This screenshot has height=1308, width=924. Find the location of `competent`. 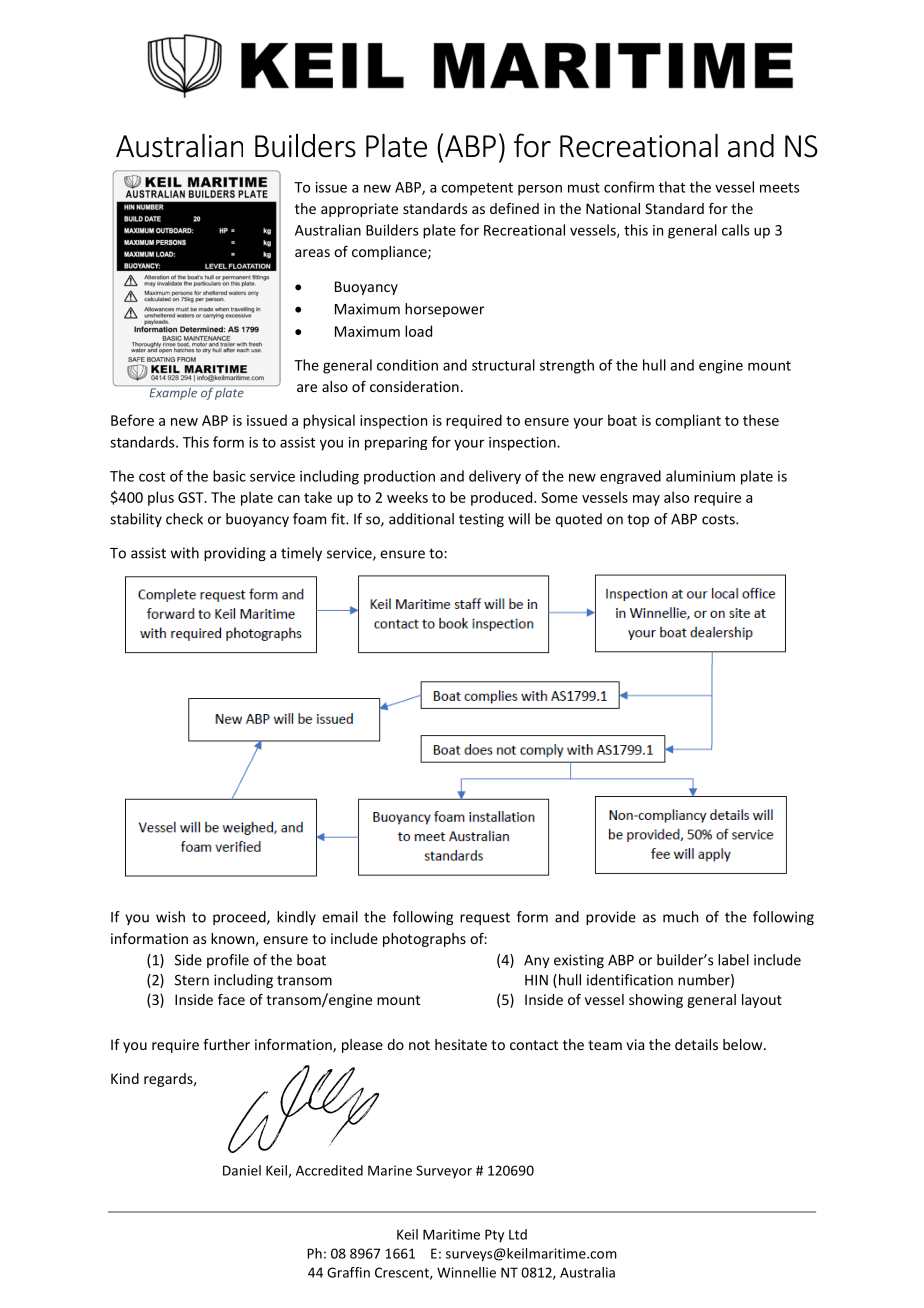

competent is located at coordinates (477, 189).
